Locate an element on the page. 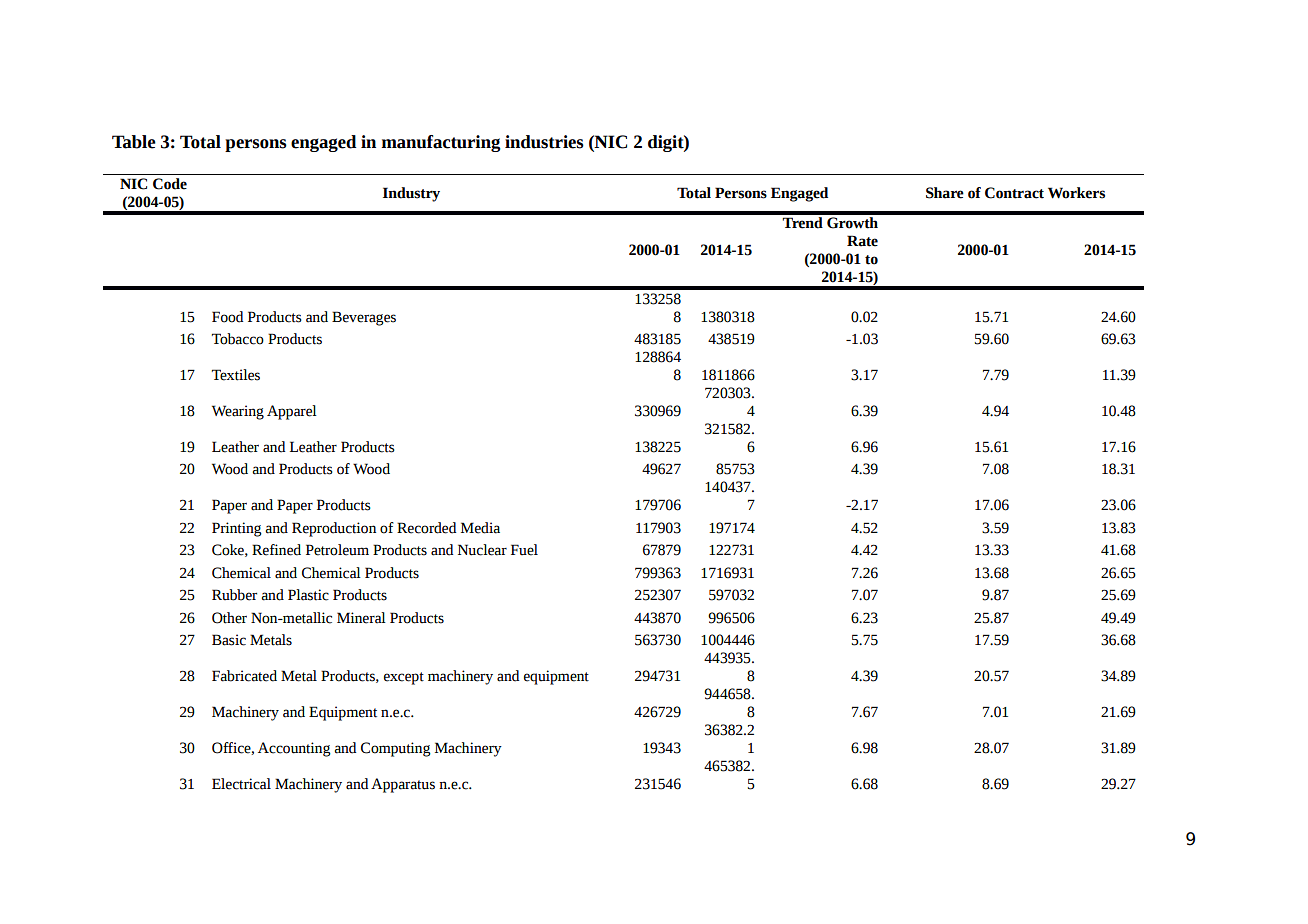  Fuel is located at coordinates (524, 550).
